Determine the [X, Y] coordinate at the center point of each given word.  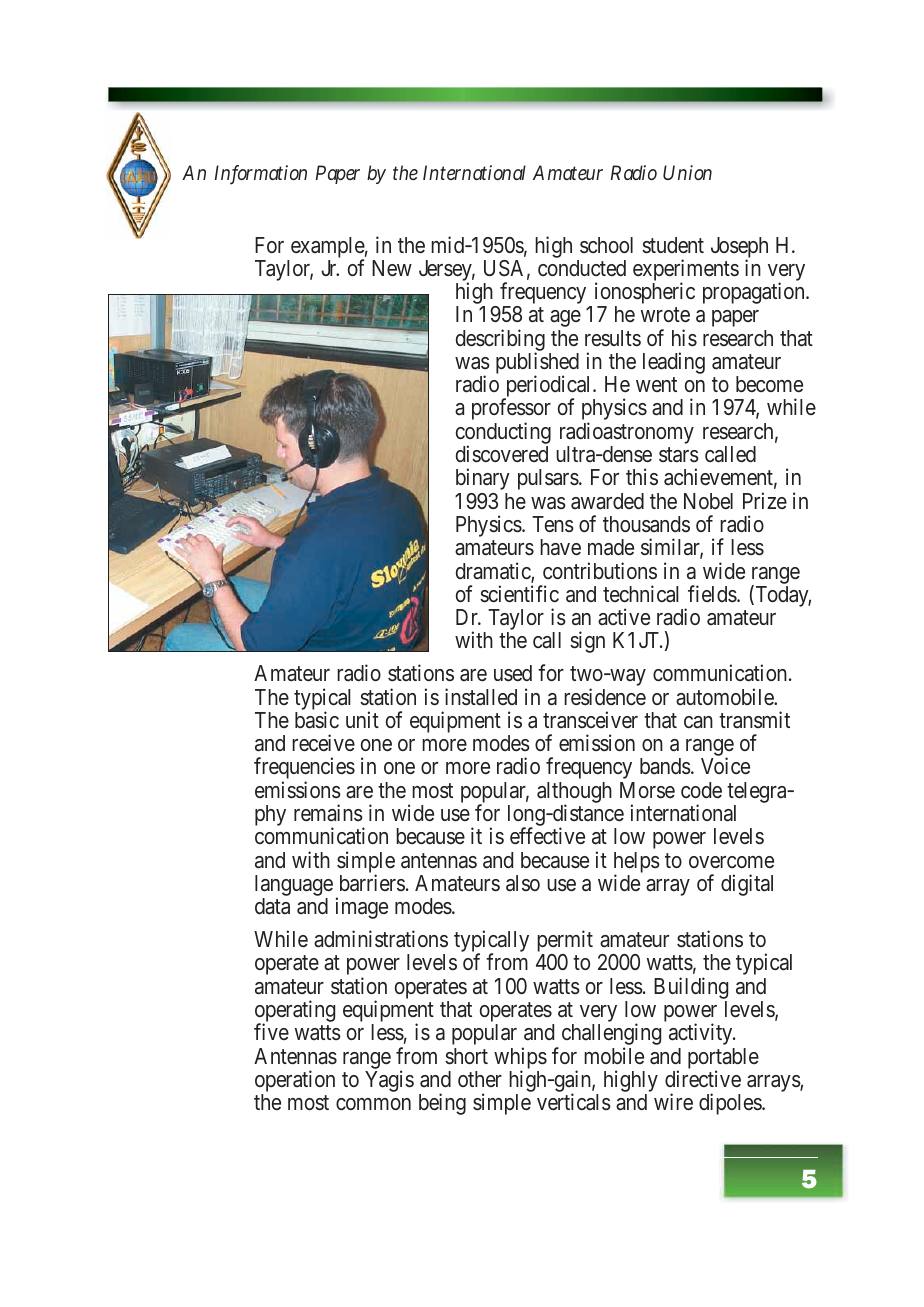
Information [261, 174]
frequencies [304, 769]
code [701, 790]
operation [295, 1082]
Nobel [708, 501]
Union [687, 172]
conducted [582, 268]
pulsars [548, 479]
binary [483, 479]
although [574, 793]
